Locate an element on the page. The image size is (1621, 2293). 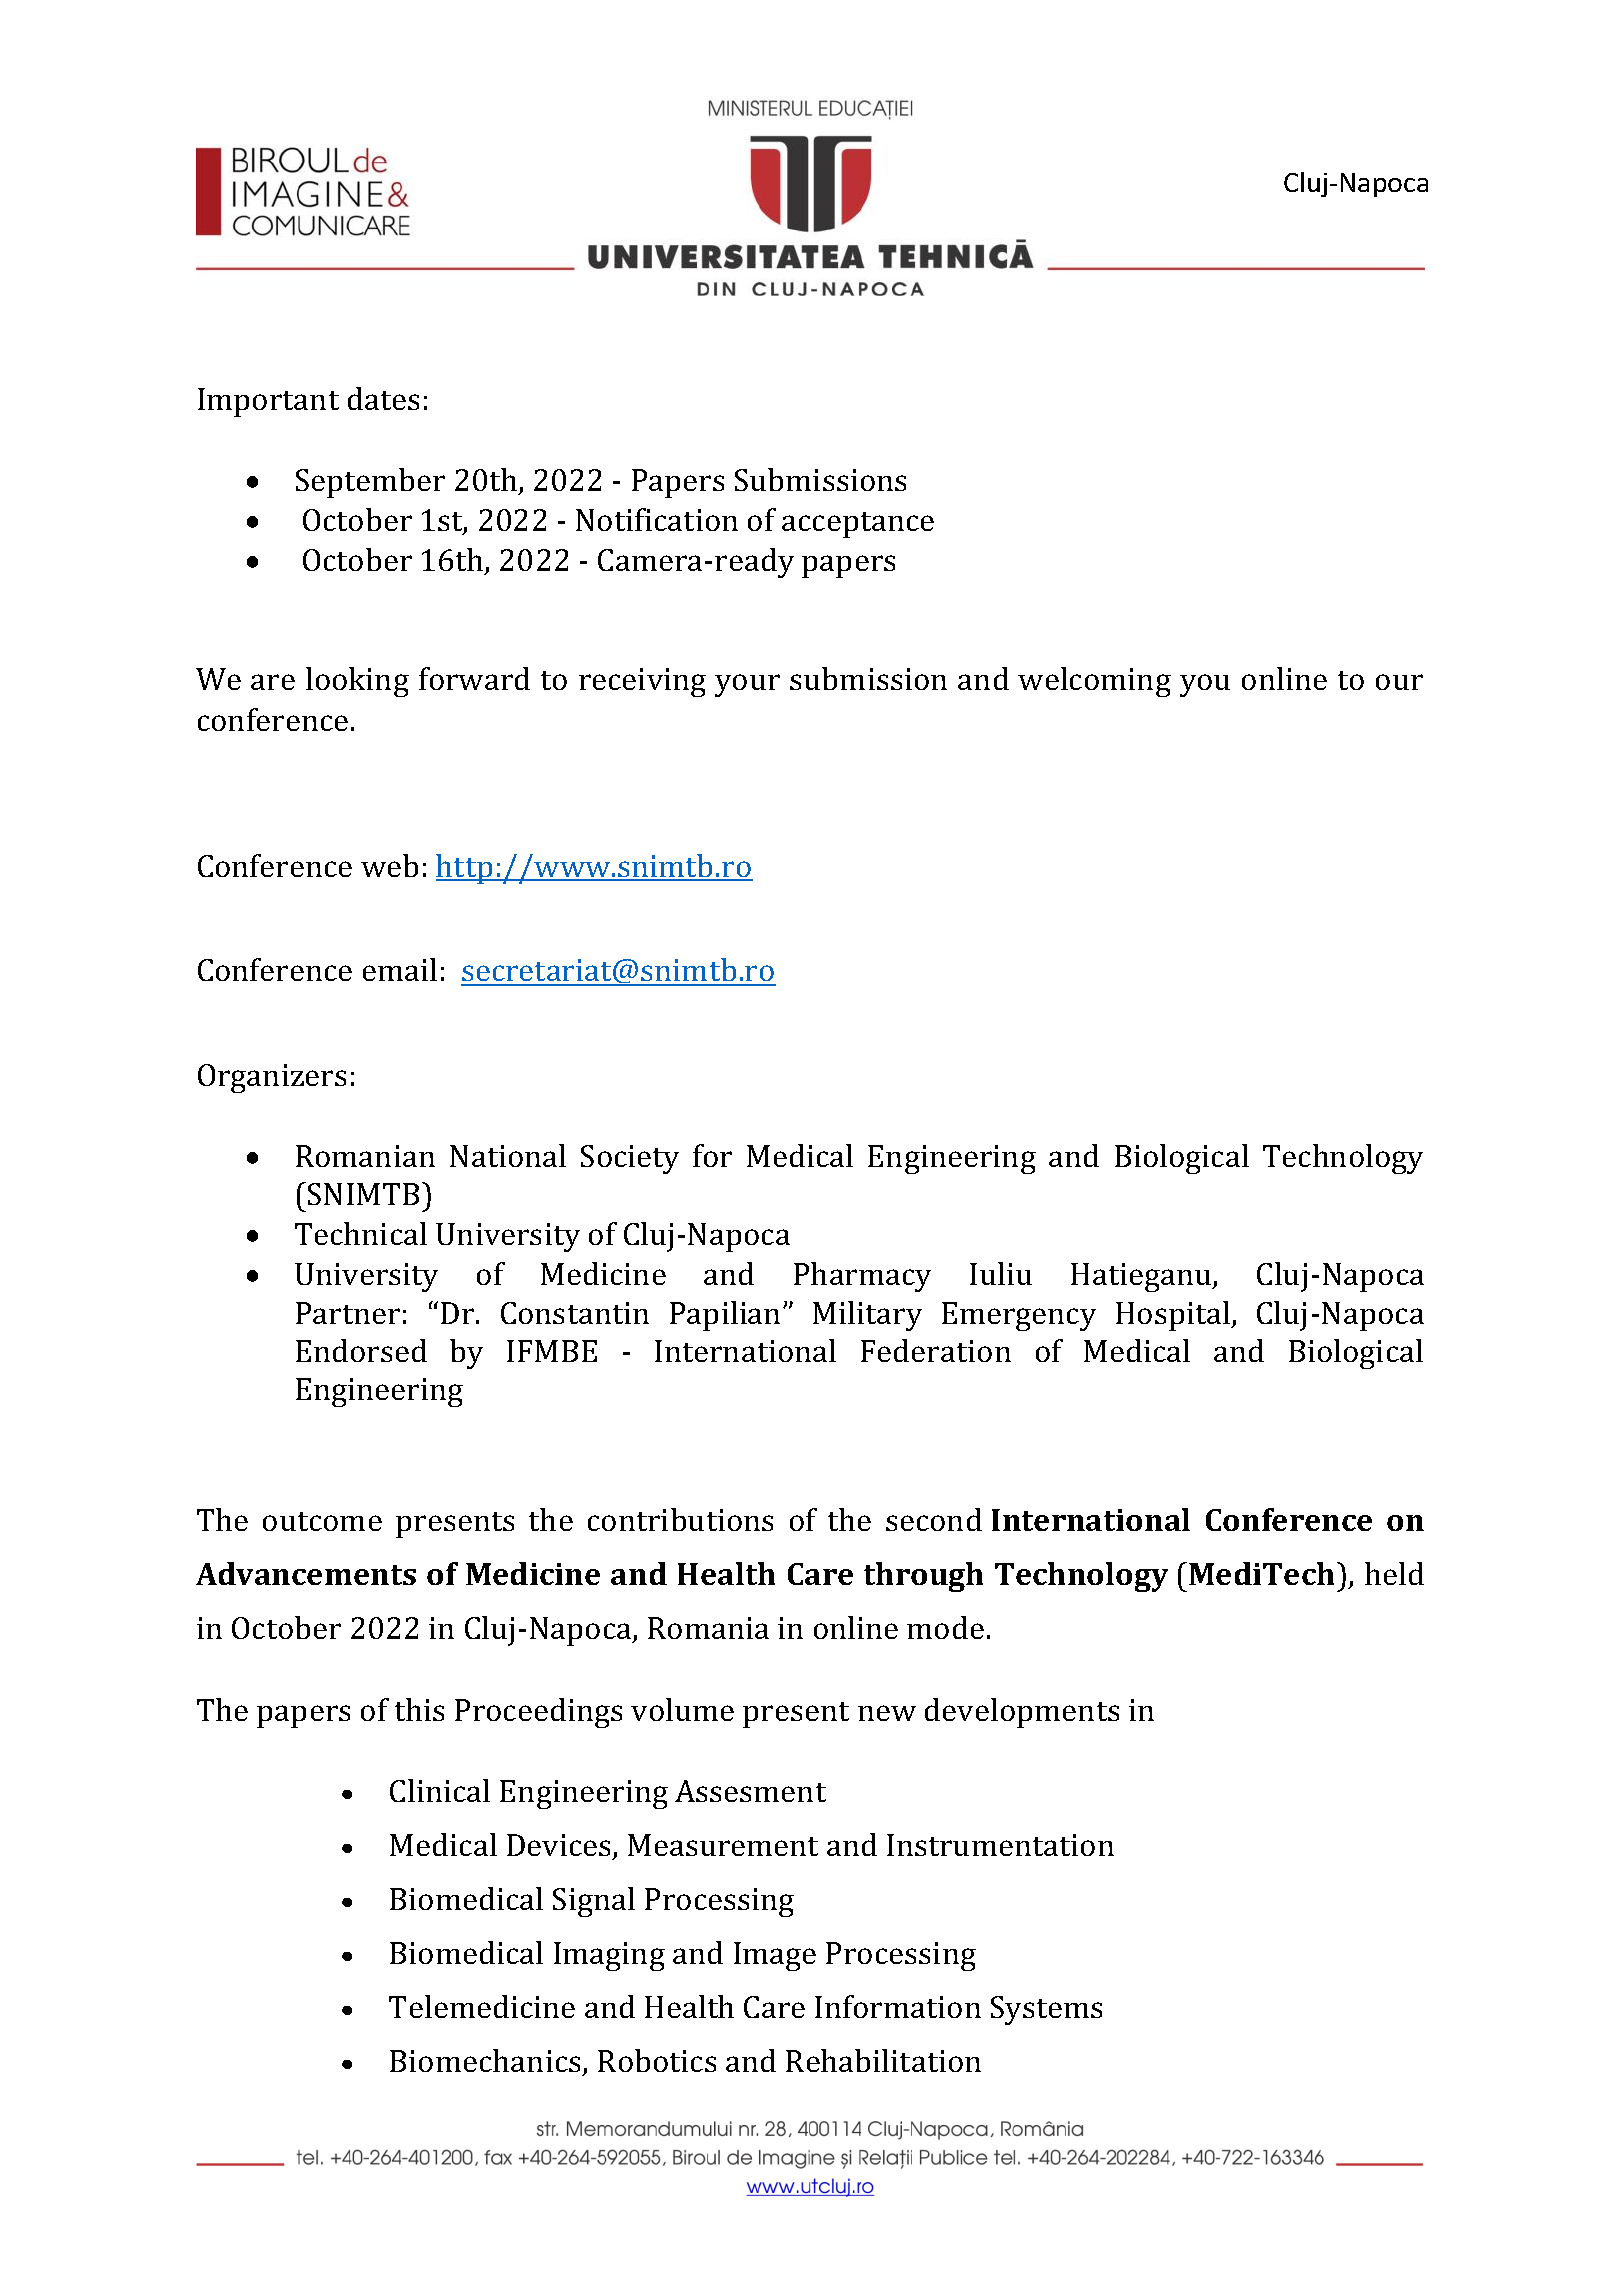
Biomechanics is located at coordinates (485, 2060).
